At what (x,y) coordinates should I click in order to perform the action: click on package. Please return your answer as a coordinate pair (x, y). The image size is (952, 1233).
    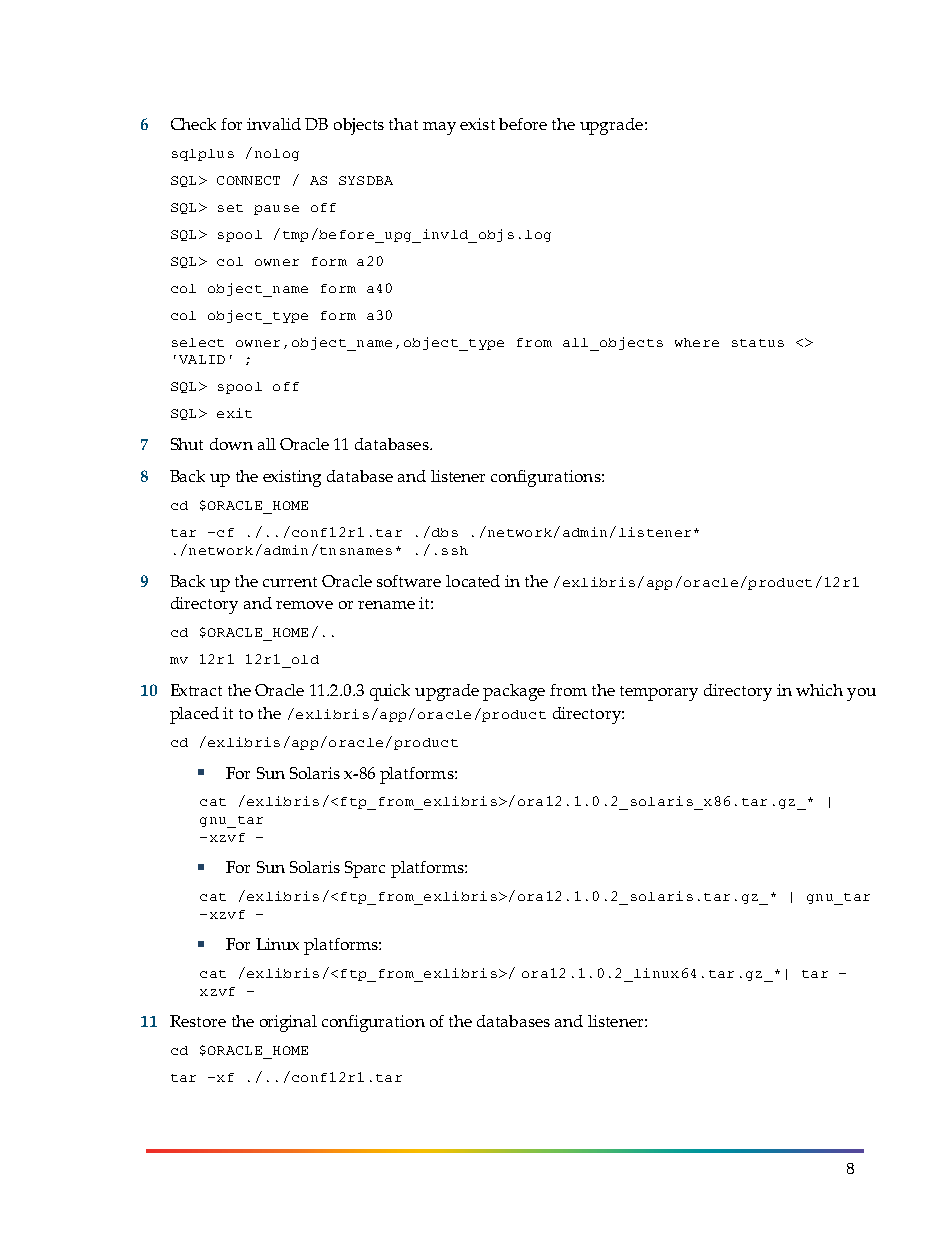
    Looking at the image, I should click on (514, 692).
